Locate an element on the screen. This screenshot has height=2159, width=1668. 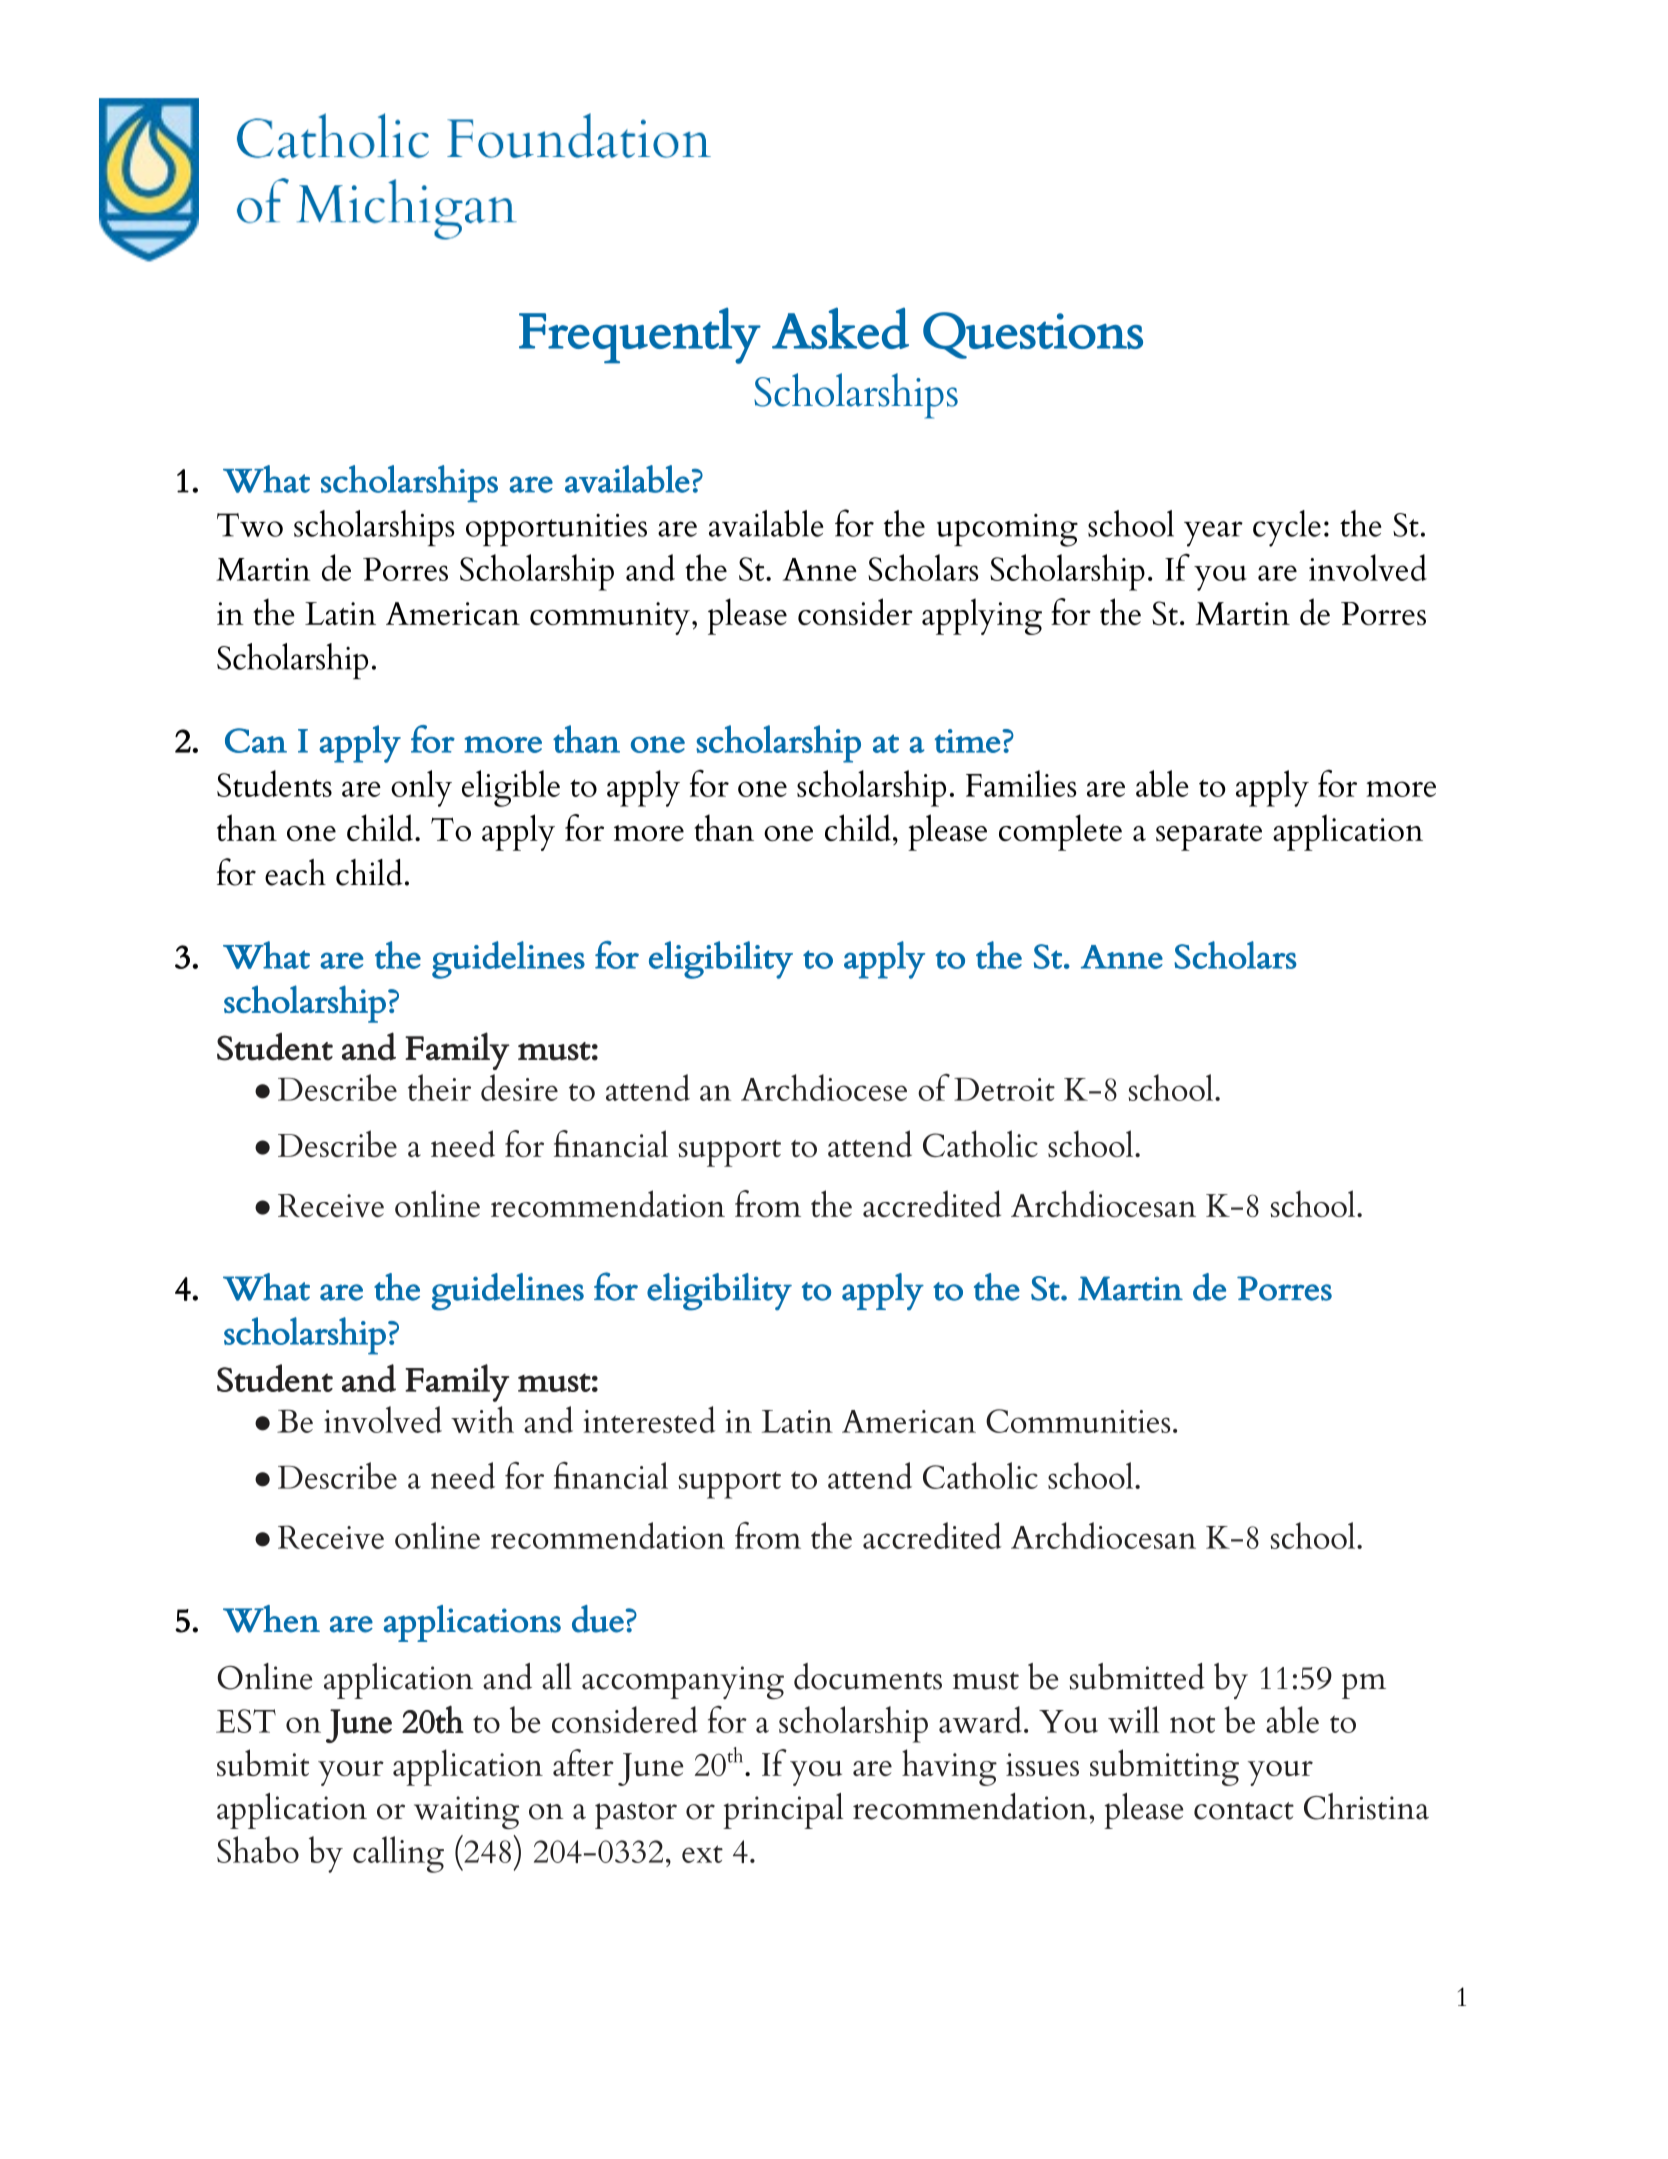
principal is located at coordinates (783, 1811).
